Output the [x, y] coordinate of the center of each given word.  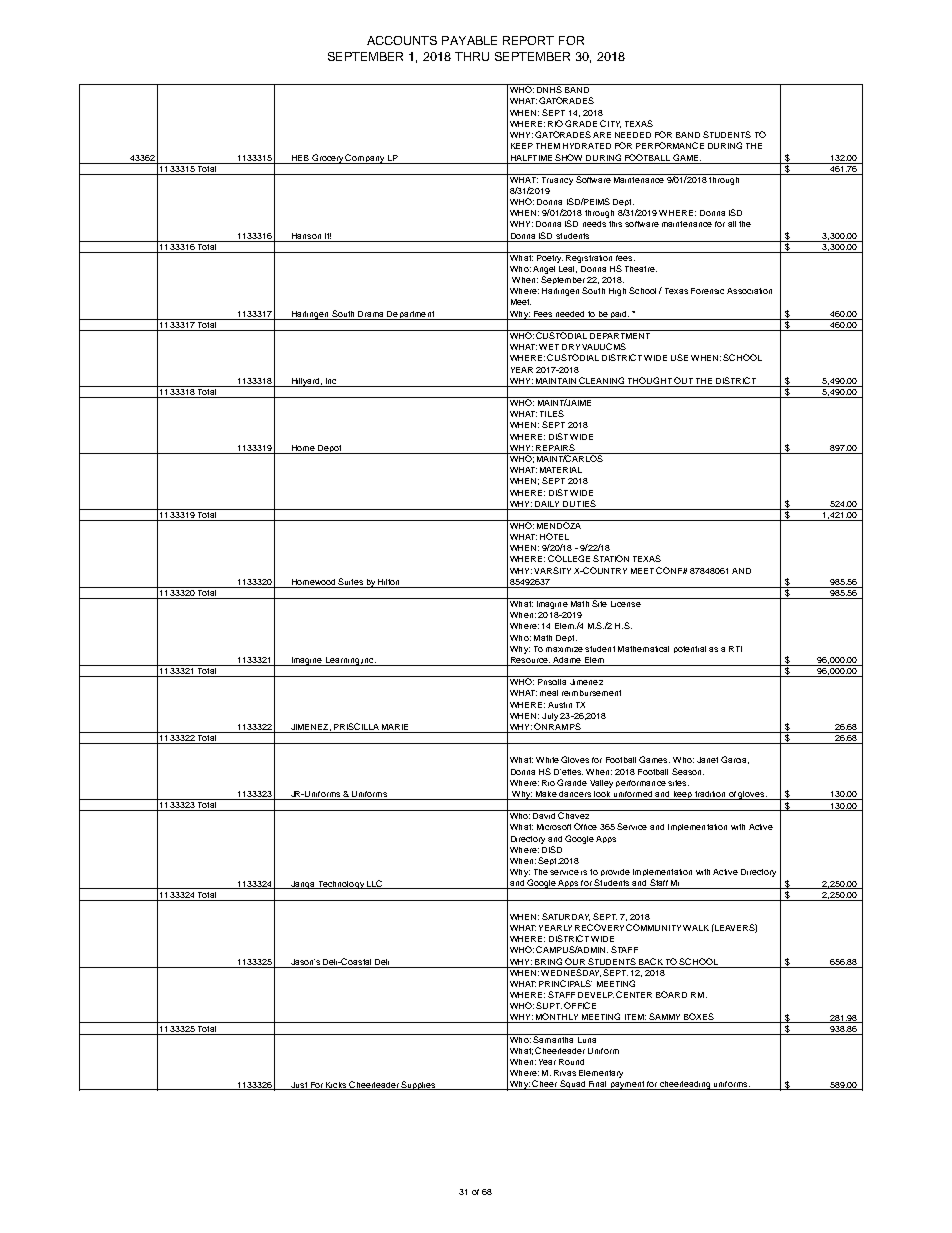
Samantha [554, 1038]
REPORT [528, 40]
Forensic [707, 291]
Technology [341, 885]
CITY [610, 124]
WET [549, 347]
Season [688, 771]
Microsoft [554, 827]
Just [298, 1086]
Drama [370, 314]
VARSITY [554, 570]
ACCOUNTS [402, 40]
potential [690, 649]
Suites [351, 583]
